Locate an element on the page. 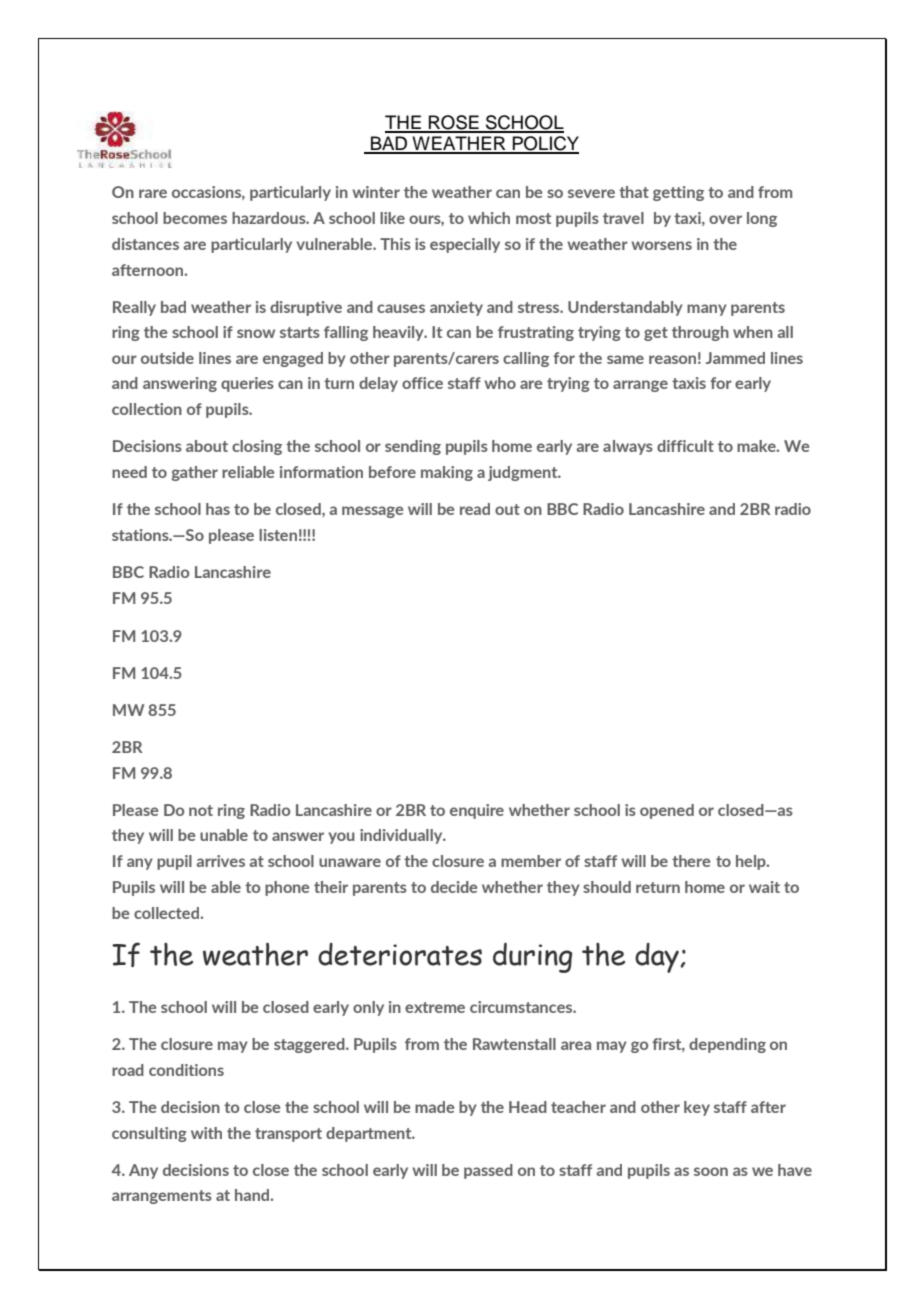 The image size is (924, 1308). rare is located at coordinates (153, 193).
